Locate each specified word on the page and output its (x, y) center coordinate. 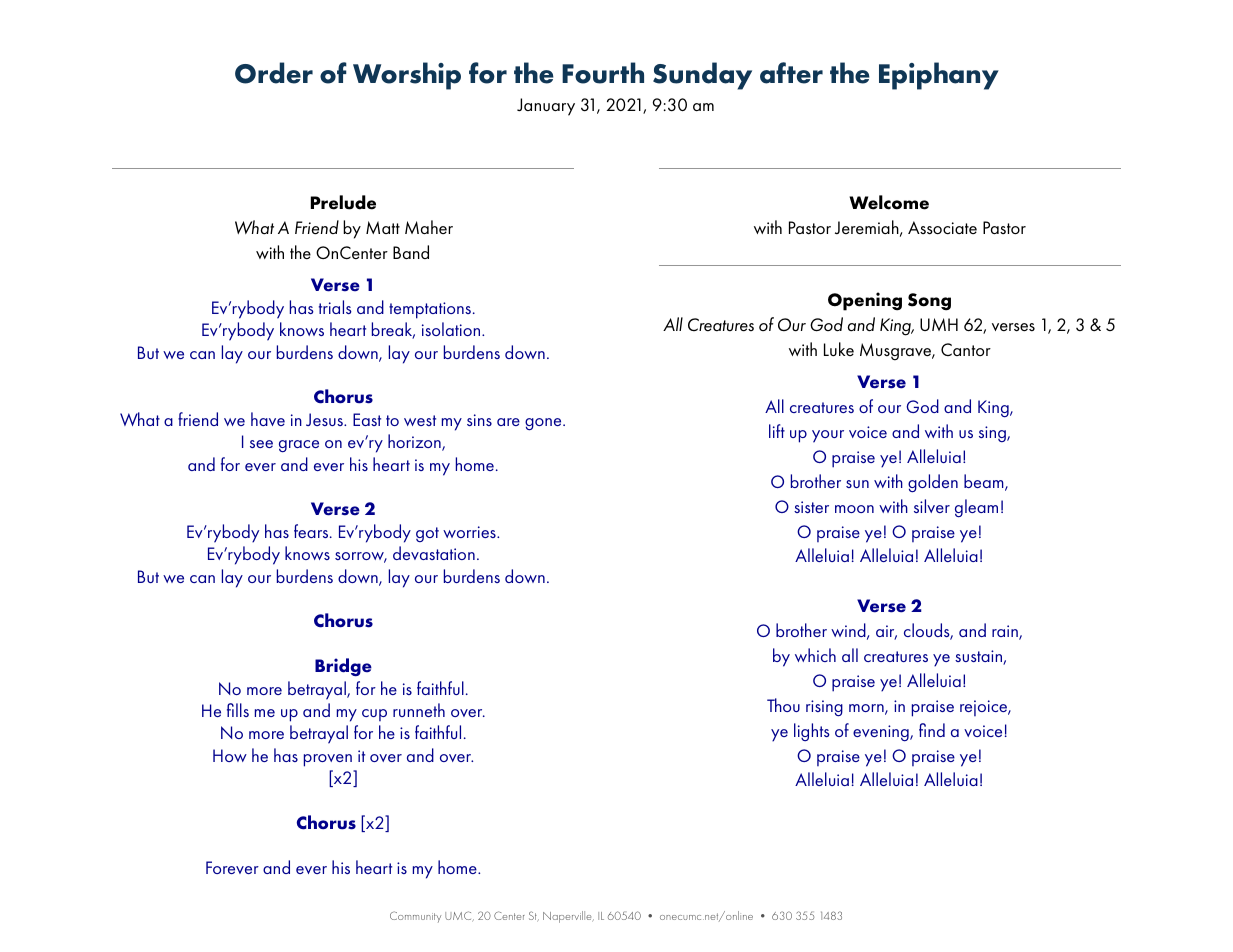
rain (1006, 632)
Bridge (343, 667)
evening (882, 733)
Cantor (966, 349)
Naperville (568, 917)
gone (544, 424)
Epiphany (939, 76)
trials (335, 307)
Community (415, 917)
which (815, 655)
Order (274, 73)
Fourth (603, 73)
